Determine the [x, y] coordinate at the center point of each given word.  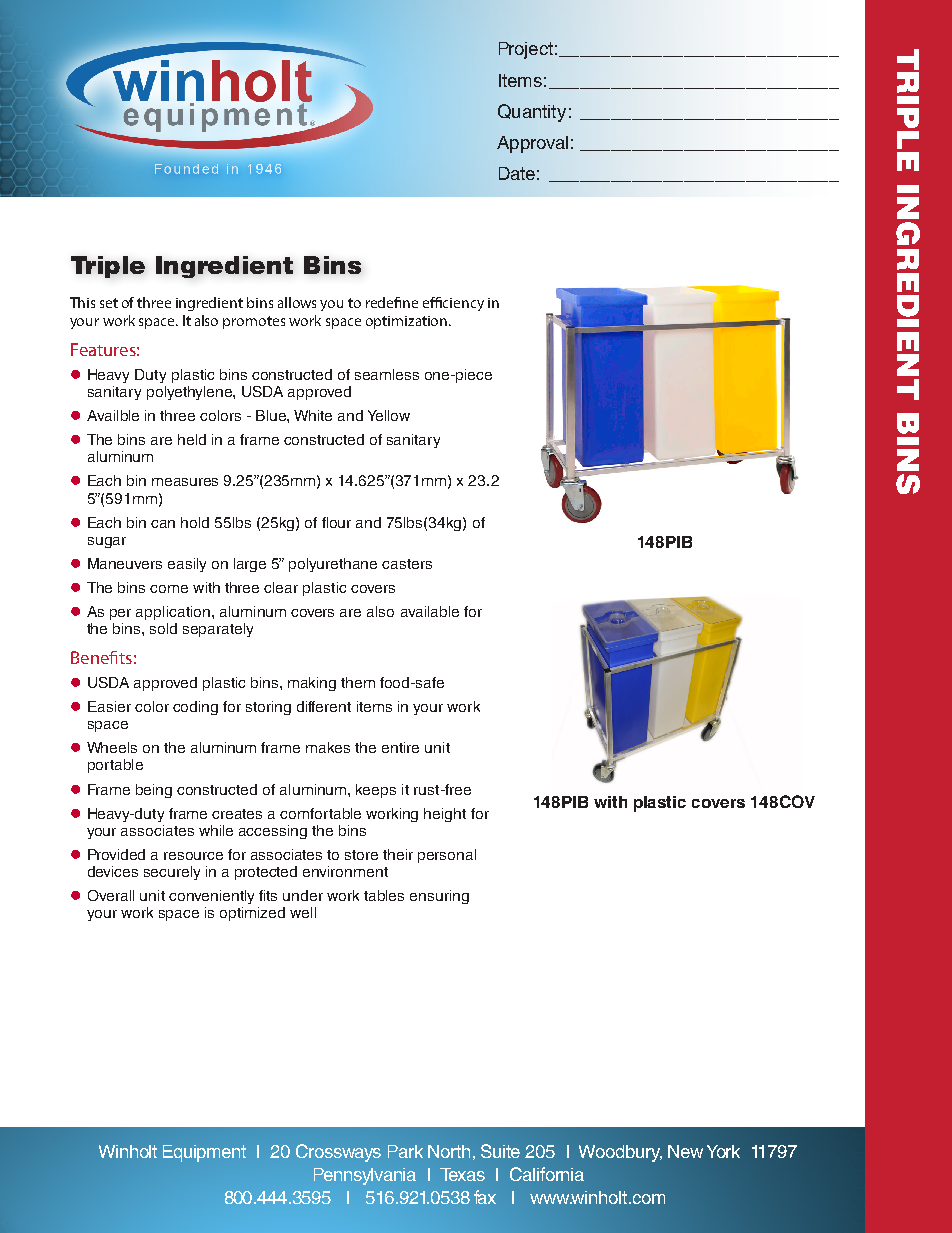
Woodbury [620, 1153]
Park [405, 1151]
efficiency [453, 304]
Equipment [204, 1153]
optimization [408, 322]
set [109, 303]
